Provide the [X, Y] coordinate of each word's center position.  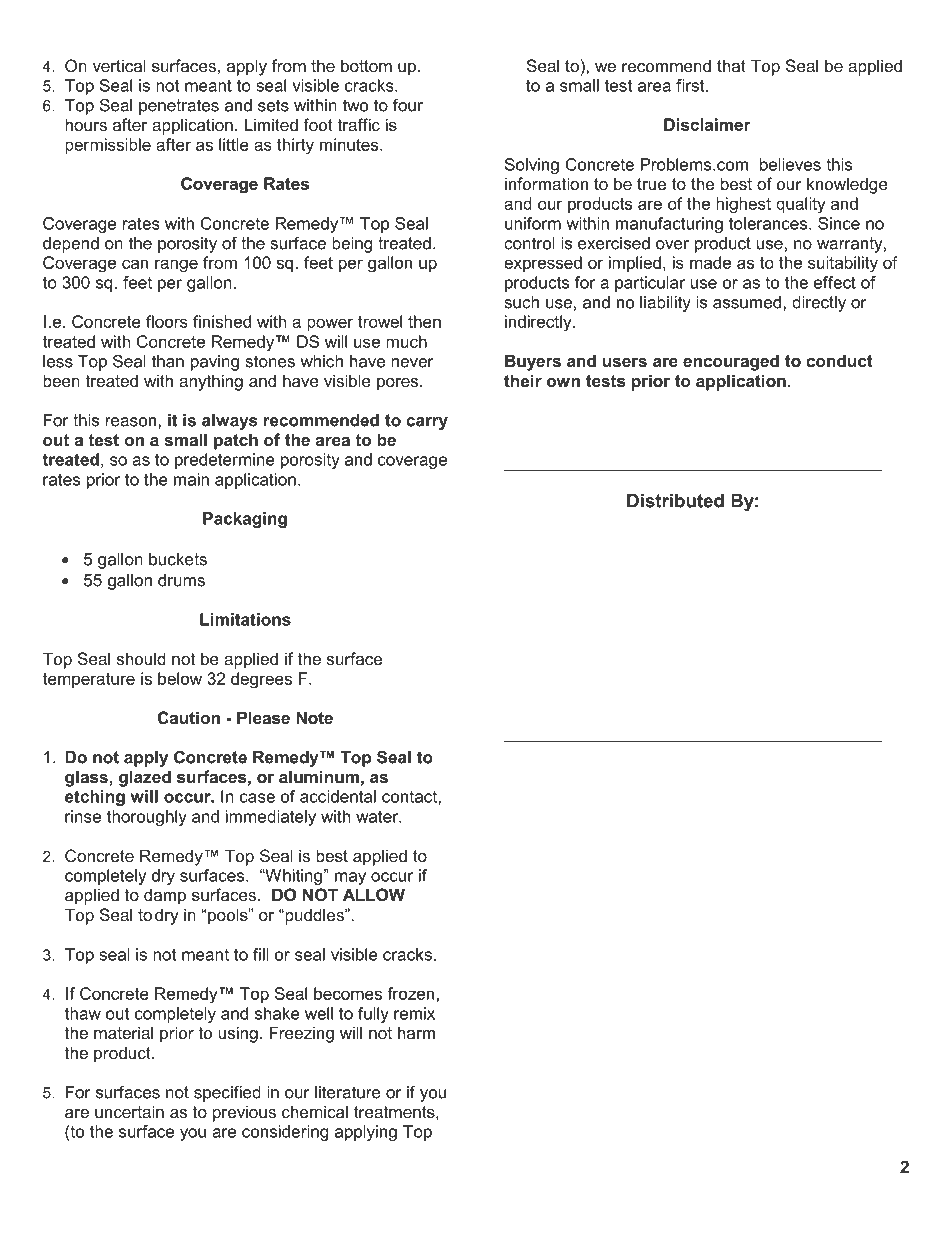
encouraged [731, 362]
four [408, 105]
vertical [119, 65]
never [412, 363]
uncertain [129, 1111]
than [168, 361]
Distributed [675, 501]
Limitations [245, 619]
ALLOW [374, 894]
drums [181, 580]
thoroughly [147, 818]
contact [410, 797]
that [731, 65]
